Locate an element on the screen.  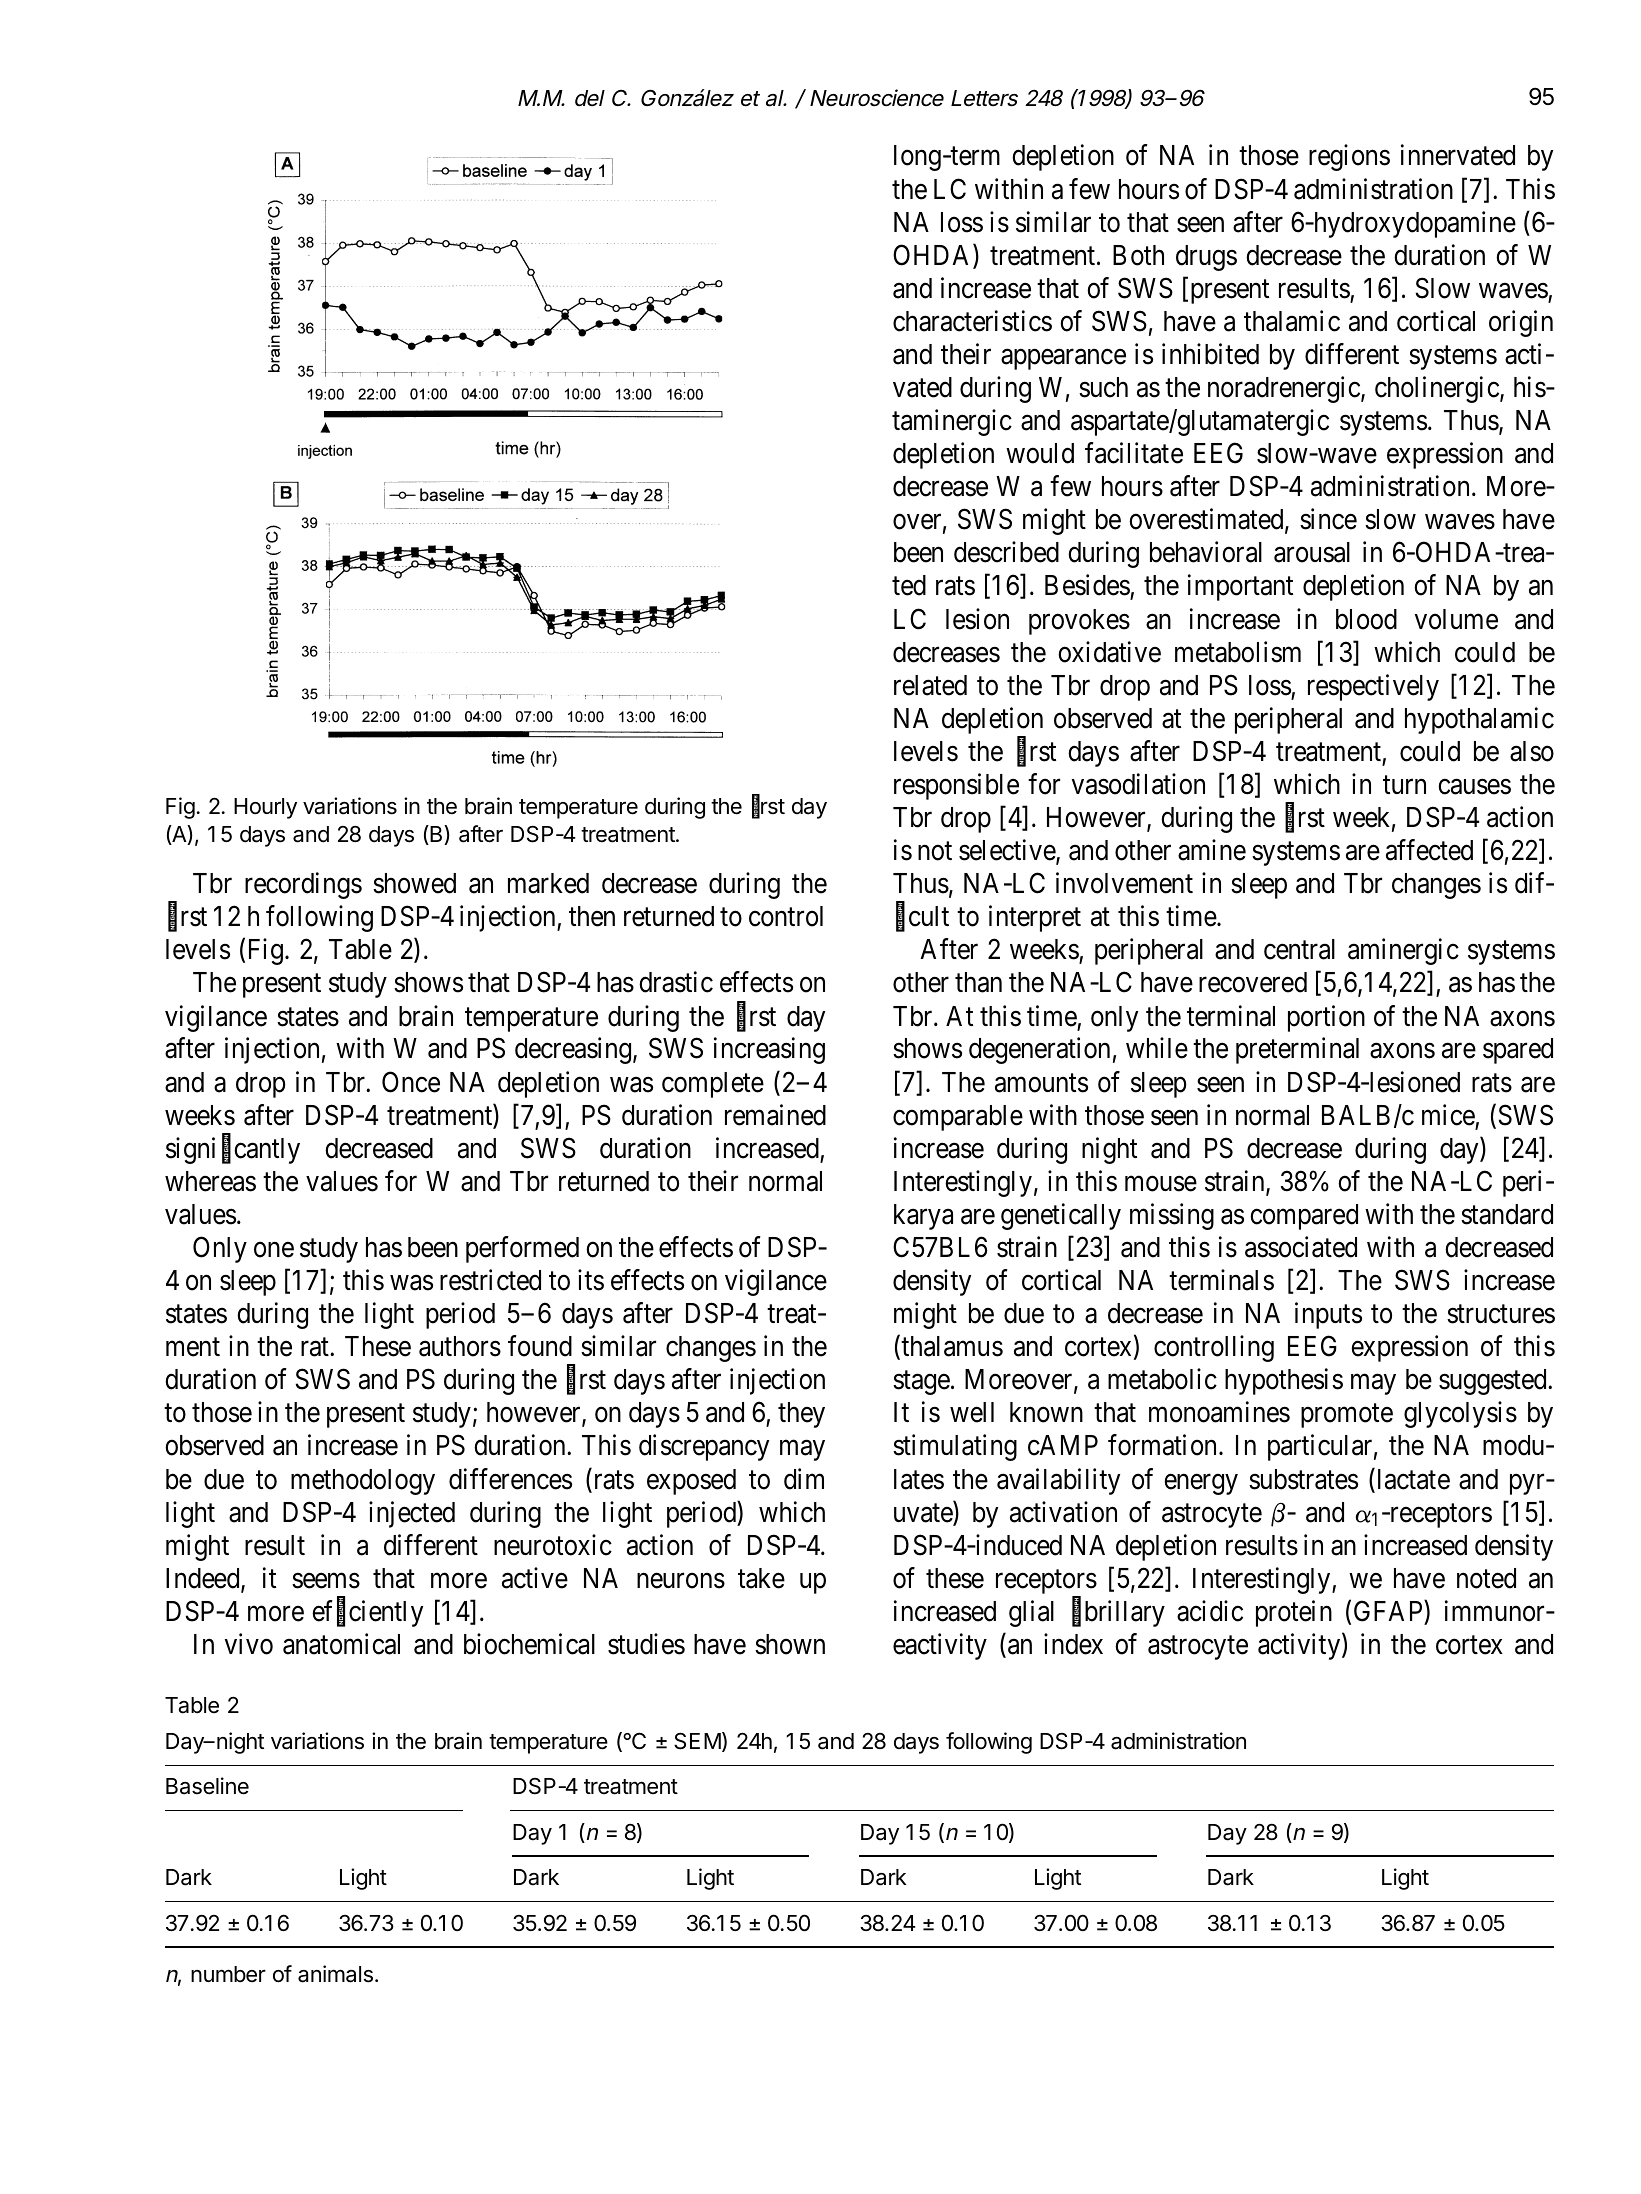
protein is located at coordinates (1294, 1613).
